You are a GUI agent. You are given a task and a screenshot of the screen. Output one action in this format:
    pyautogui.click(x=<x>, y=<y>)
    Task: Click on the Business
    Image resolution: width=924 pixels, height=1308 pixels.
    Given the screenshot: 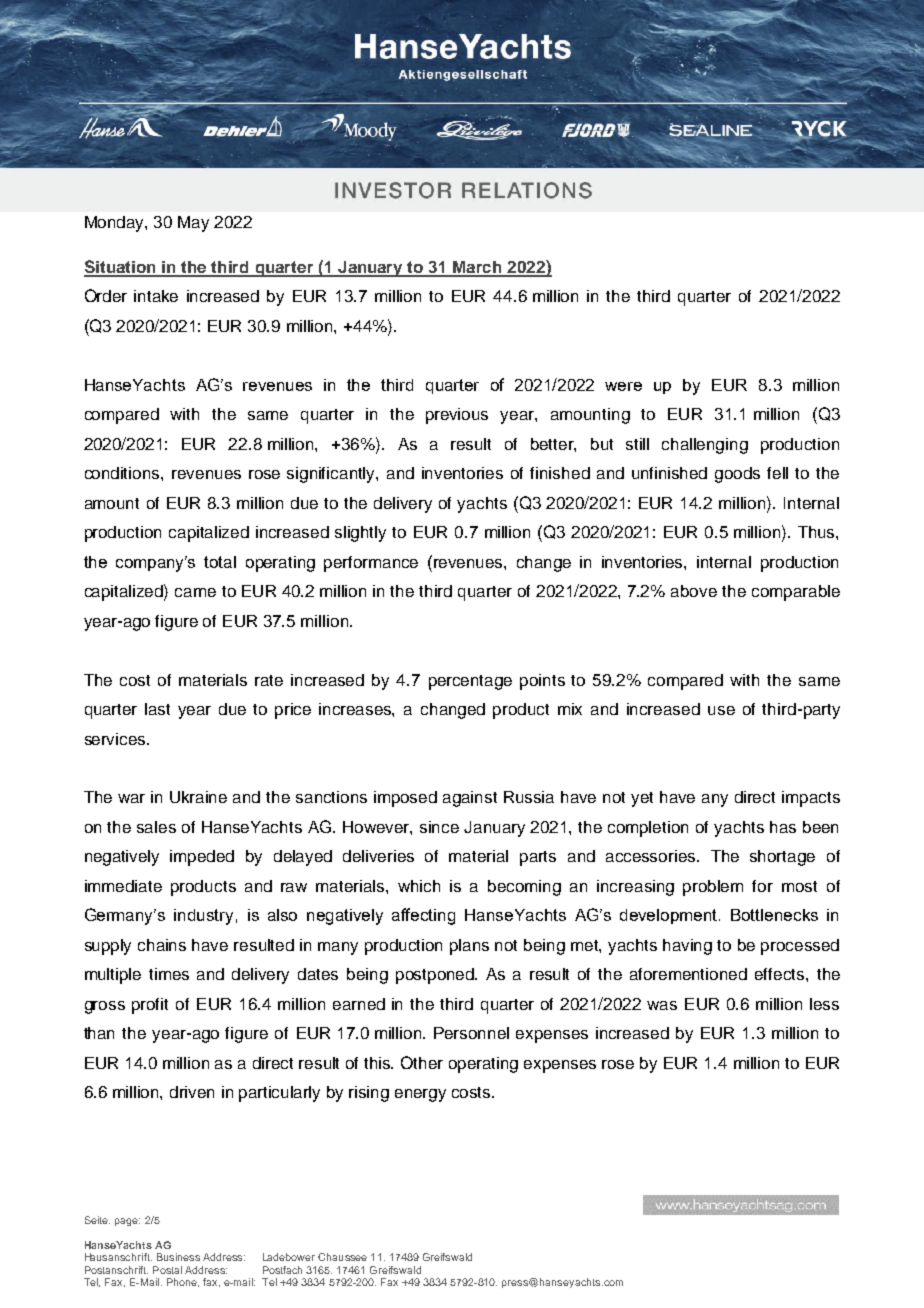 What is the action you would take?
    pyautogui.click(x=178, y=1257)
